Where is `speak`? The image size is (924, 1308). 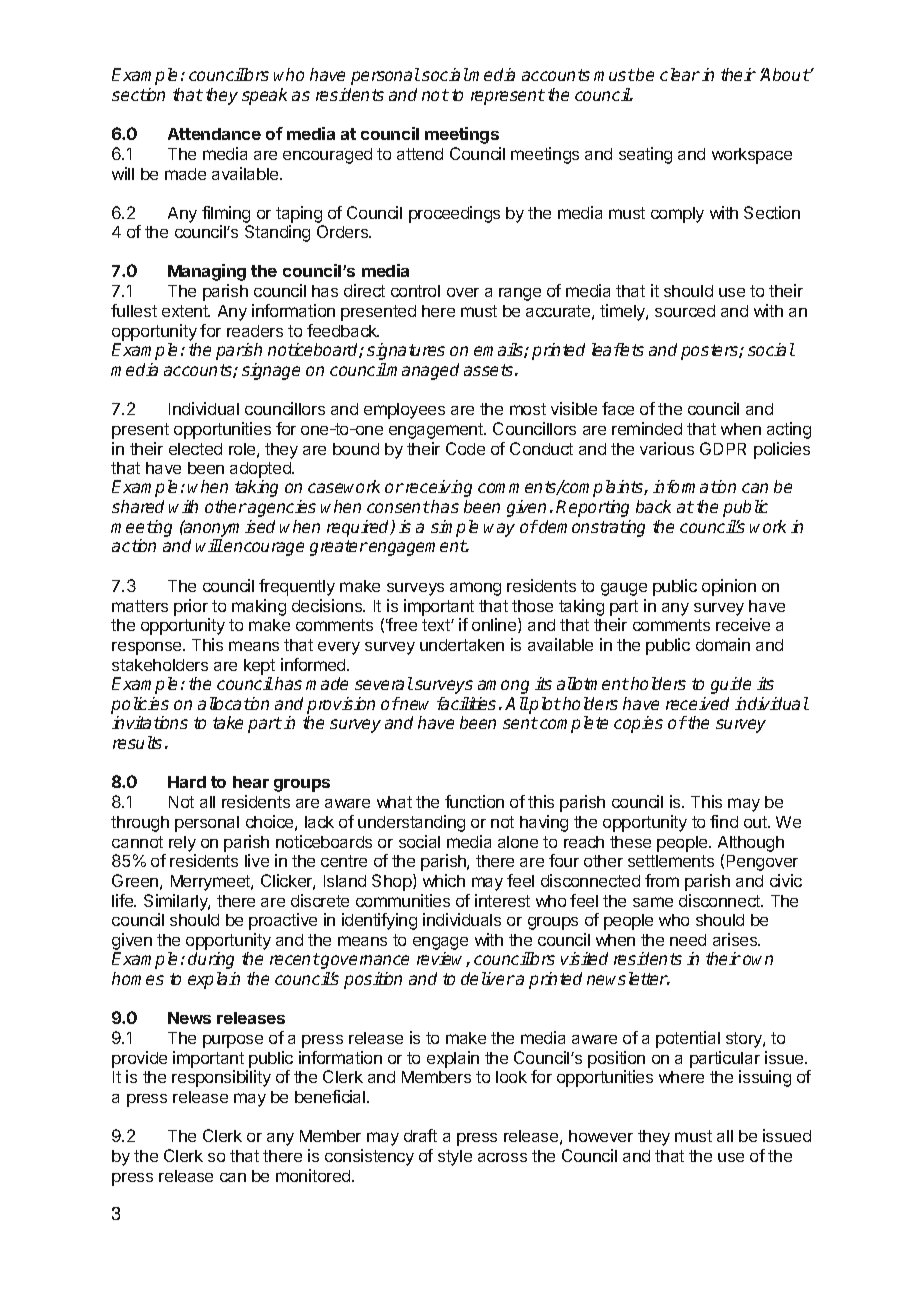
speak is located at coordinates (264, 96).
